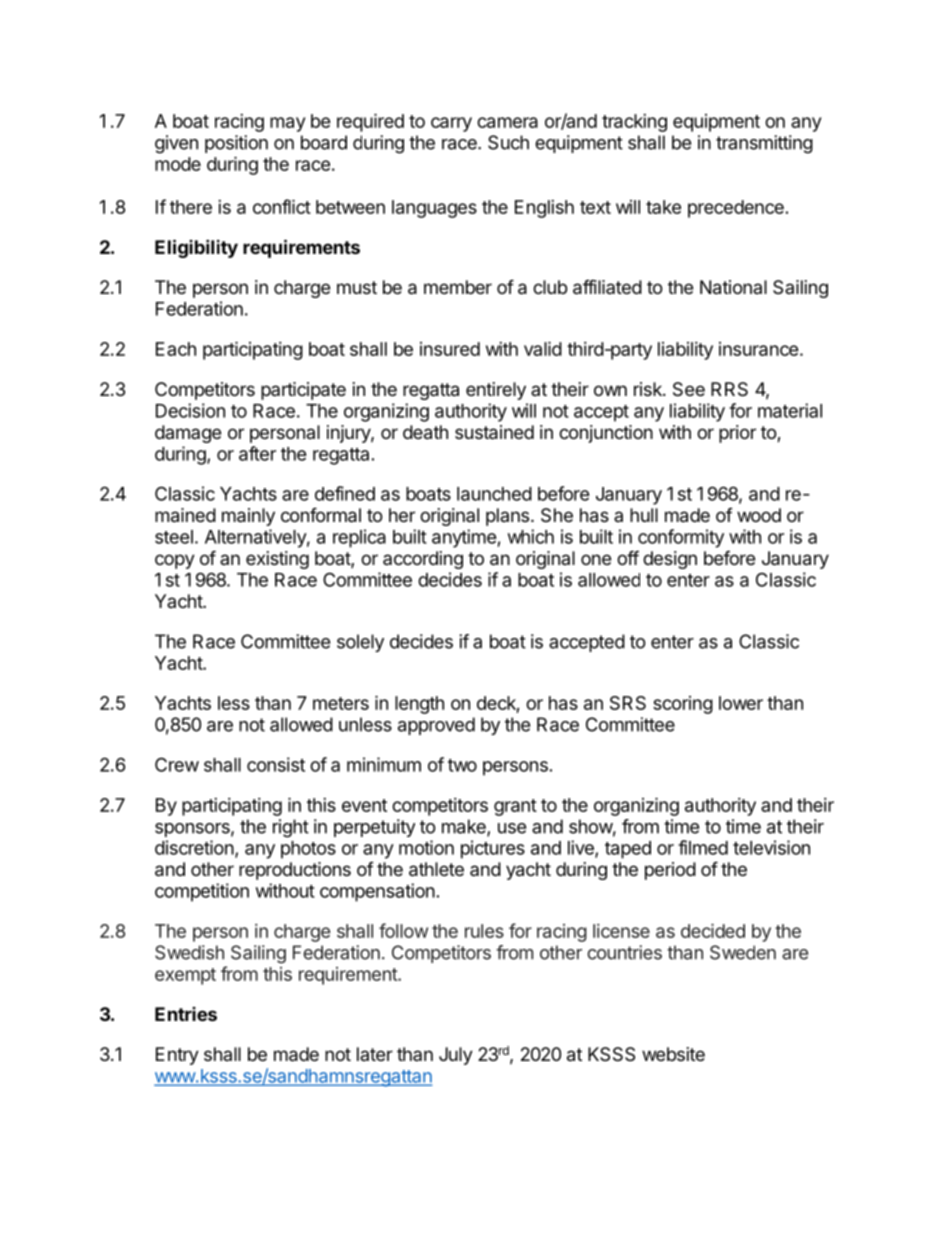 The width and height of the screenshot is (952, 1233). I want to click on insured, so click(450, 349).
